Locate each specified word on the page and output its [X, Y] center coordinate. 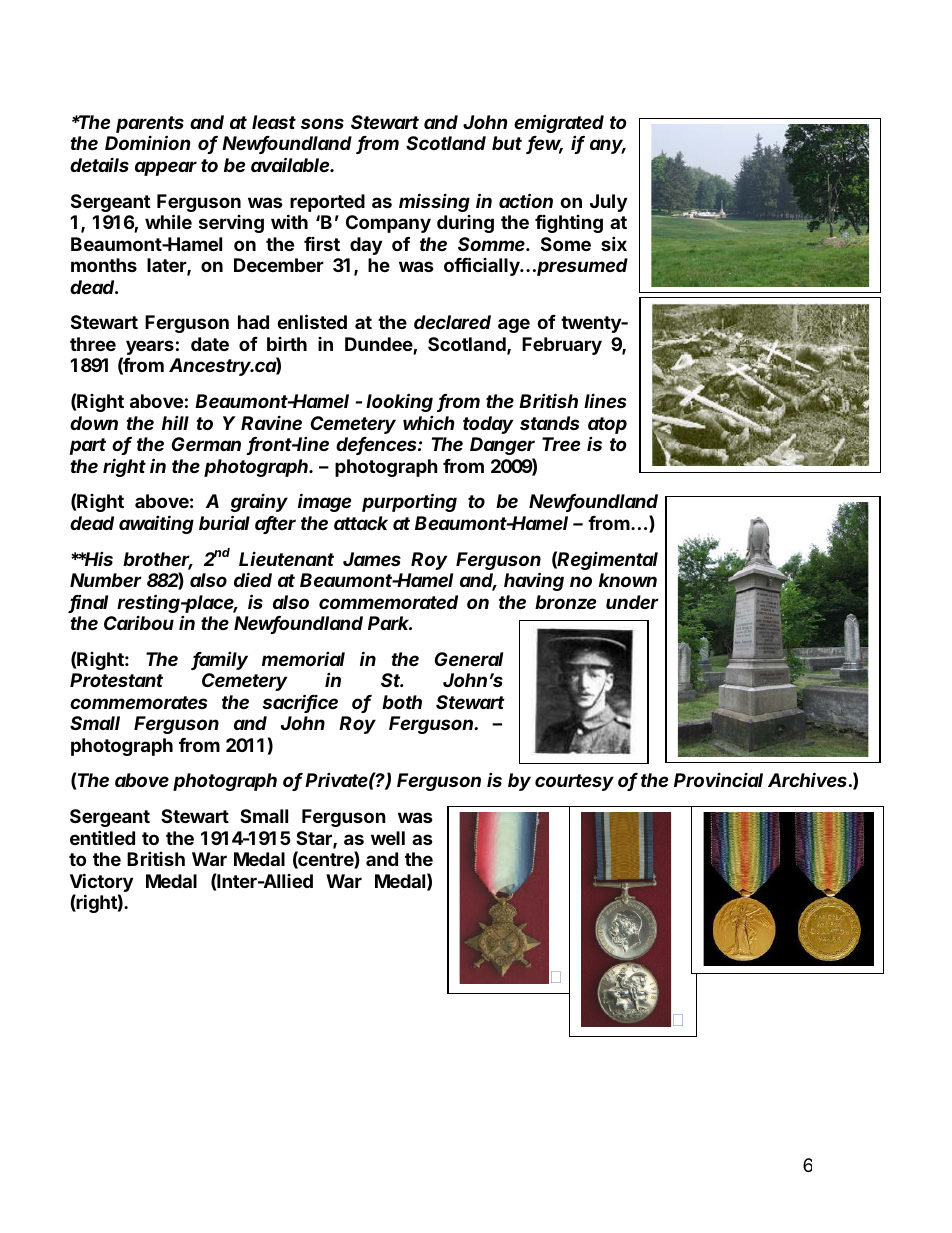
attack [361, 523]
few [545, 144]
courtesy [574, 782]
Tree [561, 444]
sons [322, 123]
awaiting [156, 524]
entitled [102, 837]
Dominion [147, 142]
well [388, 838]
